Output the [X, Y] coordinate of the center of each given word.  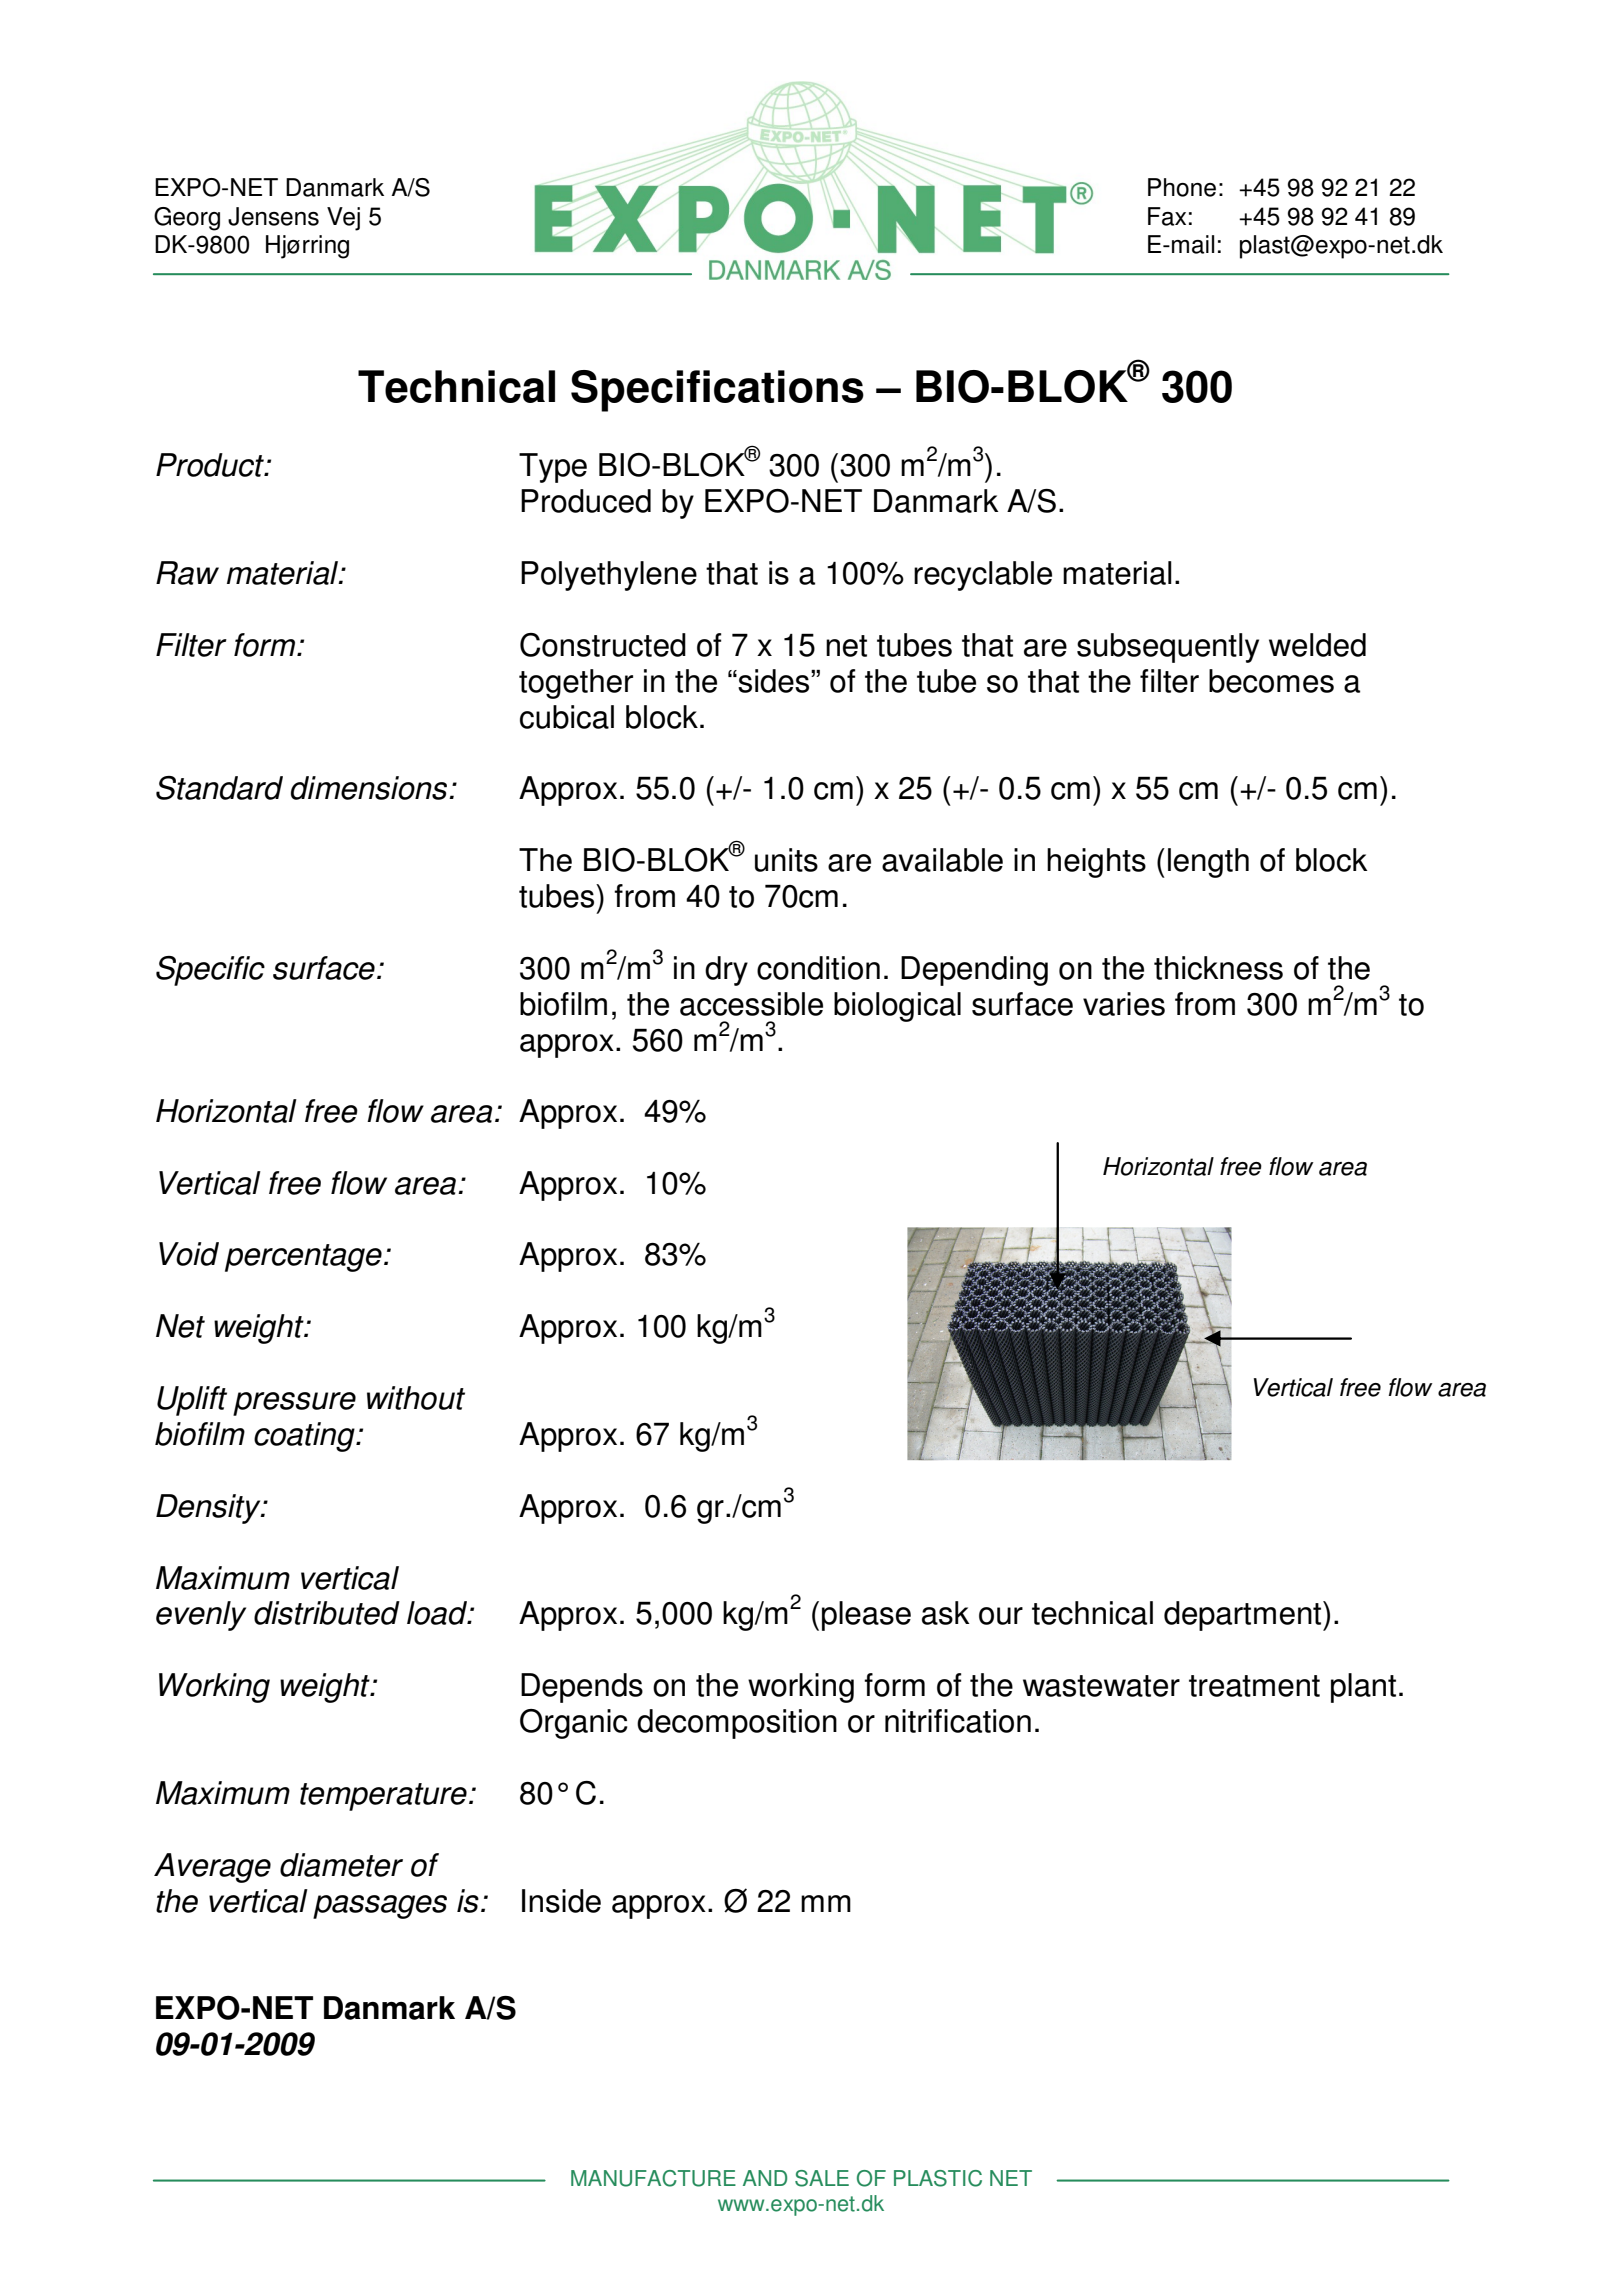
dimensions [370, 788]
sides [774, 681]
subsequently [1168, 648]
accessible [751, 1004]
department [1244, 1616]
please [866, 1616]
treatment [1254, 1686]
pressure [294, 1404]
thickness [1218, 968]
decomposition [737, 1724]
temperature [383, 1797]
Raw [187, 573]
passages [380, 1907]
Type [553, 468]
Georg [187, 219]
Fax [1167, 216]
